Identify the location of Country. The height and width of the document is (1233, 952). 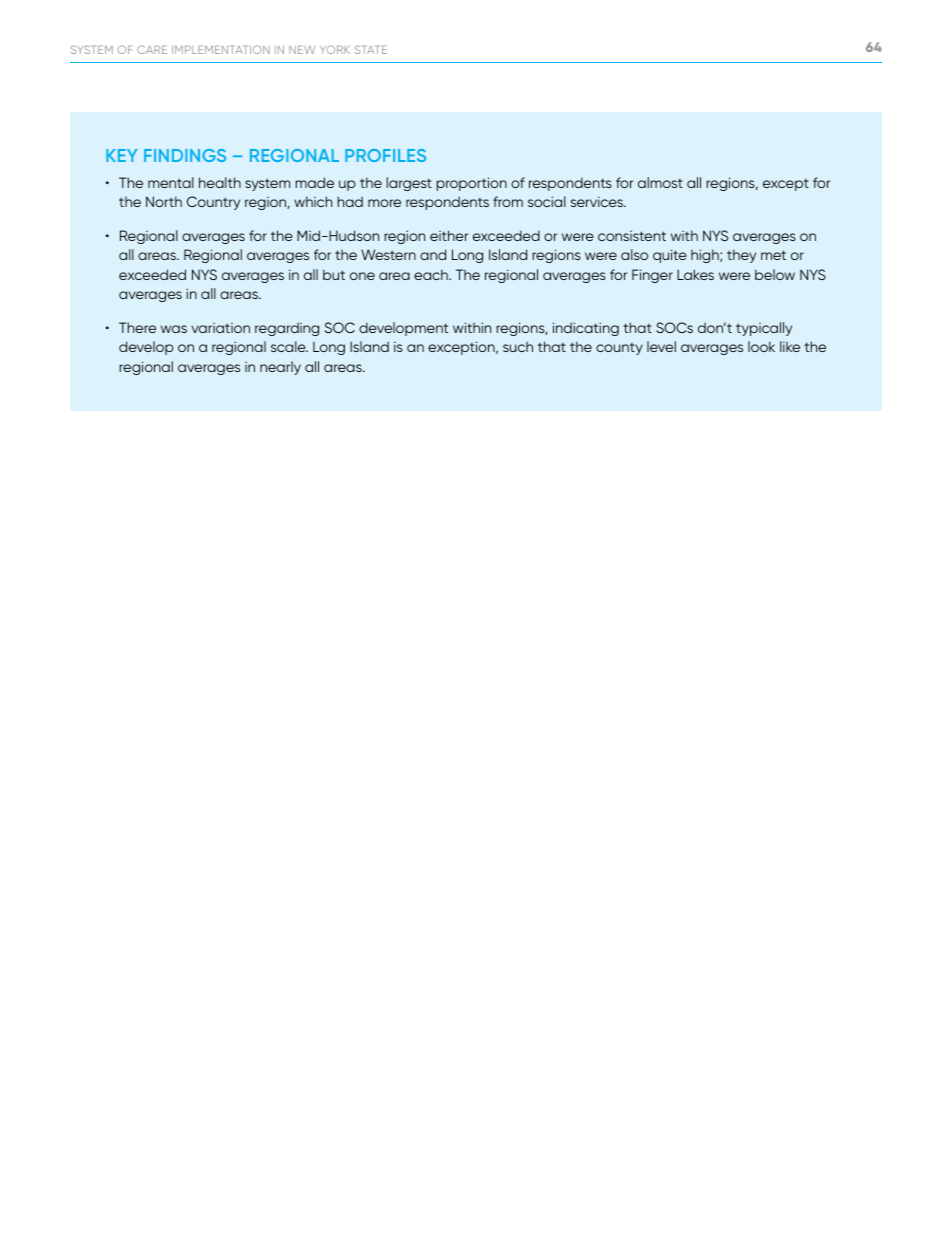
(213, 203).
